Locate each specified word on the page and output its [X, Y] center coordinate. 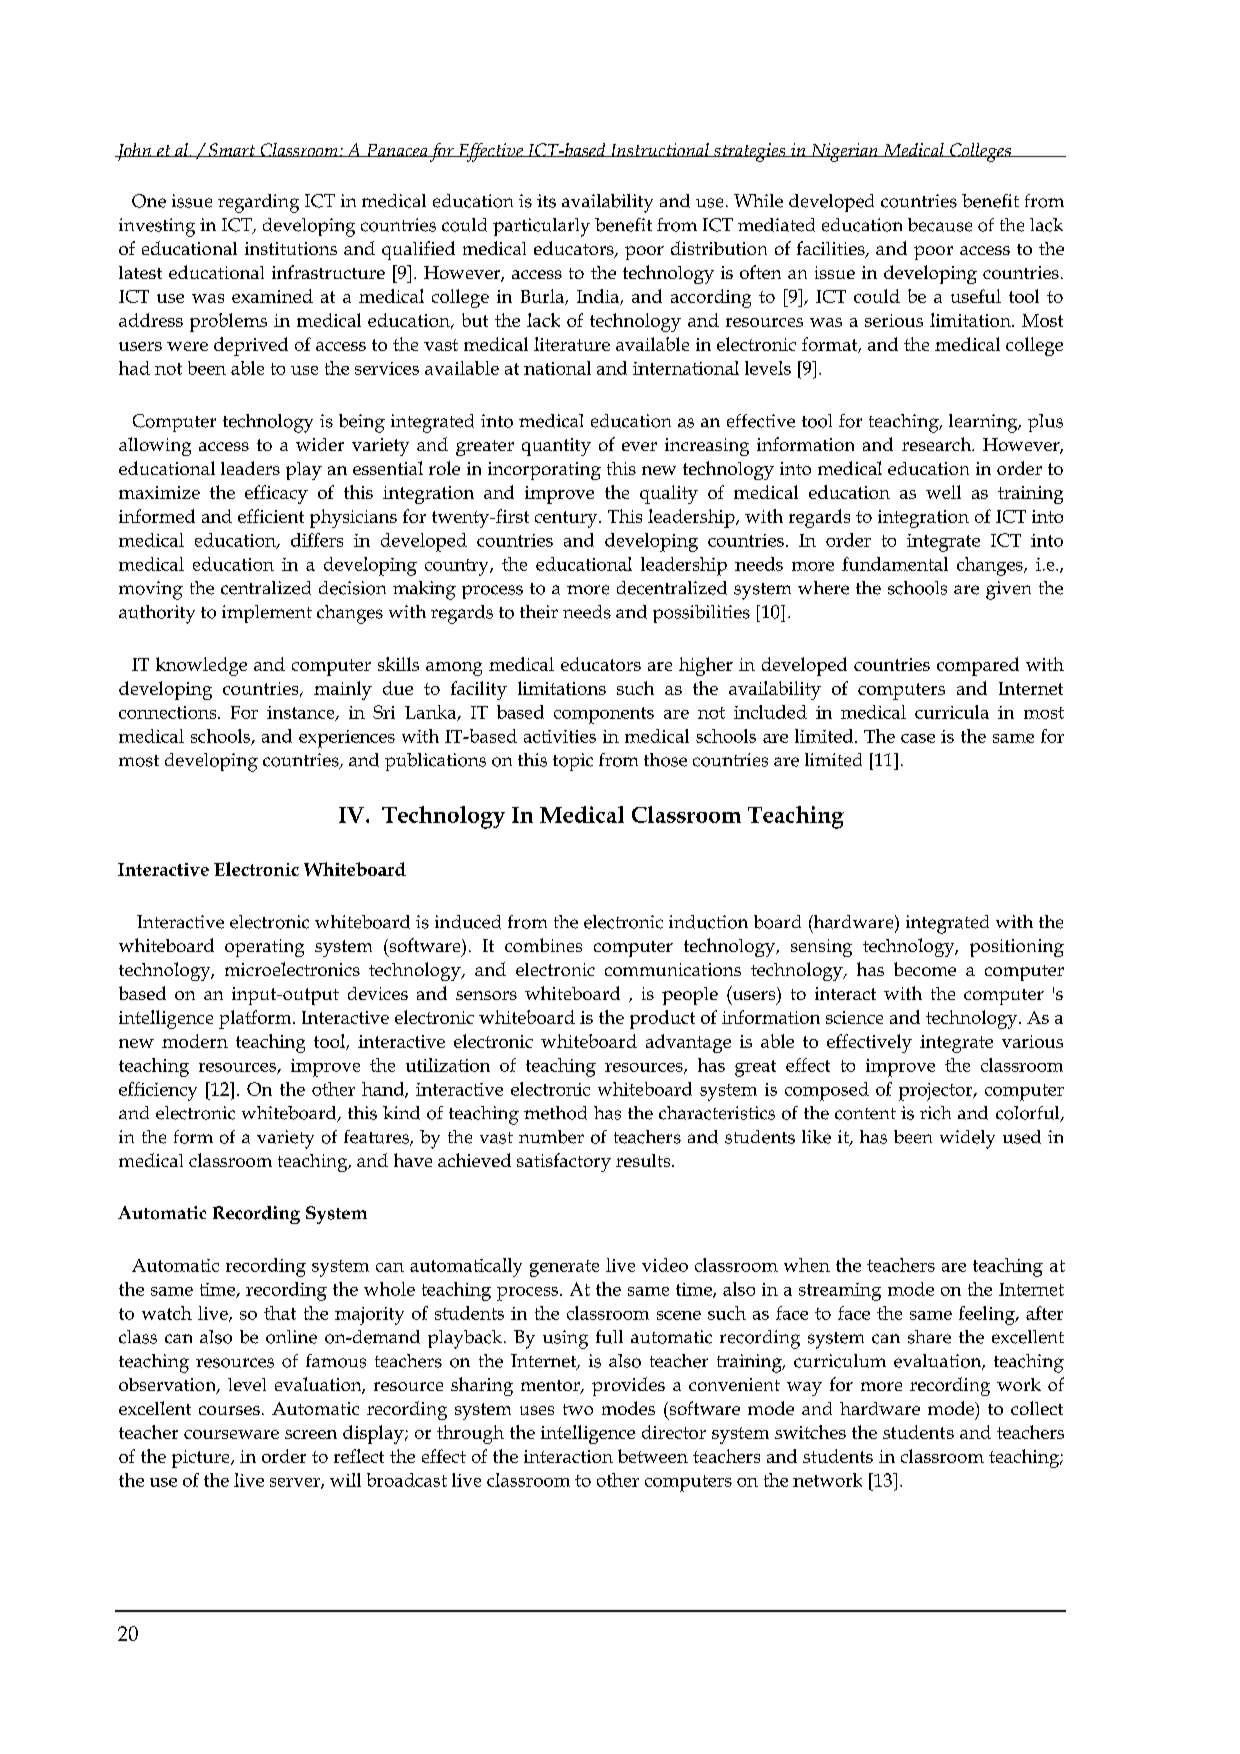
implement [267, 614]
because [940, 225]
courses [229, 1410]
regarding [258, 203]
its [546, 201]
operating [264, 948]
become [925, 969]
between [653, 1456]
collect [1037, 1408]
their [539, 612]
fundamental [895, 564]
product [662, 1019]
